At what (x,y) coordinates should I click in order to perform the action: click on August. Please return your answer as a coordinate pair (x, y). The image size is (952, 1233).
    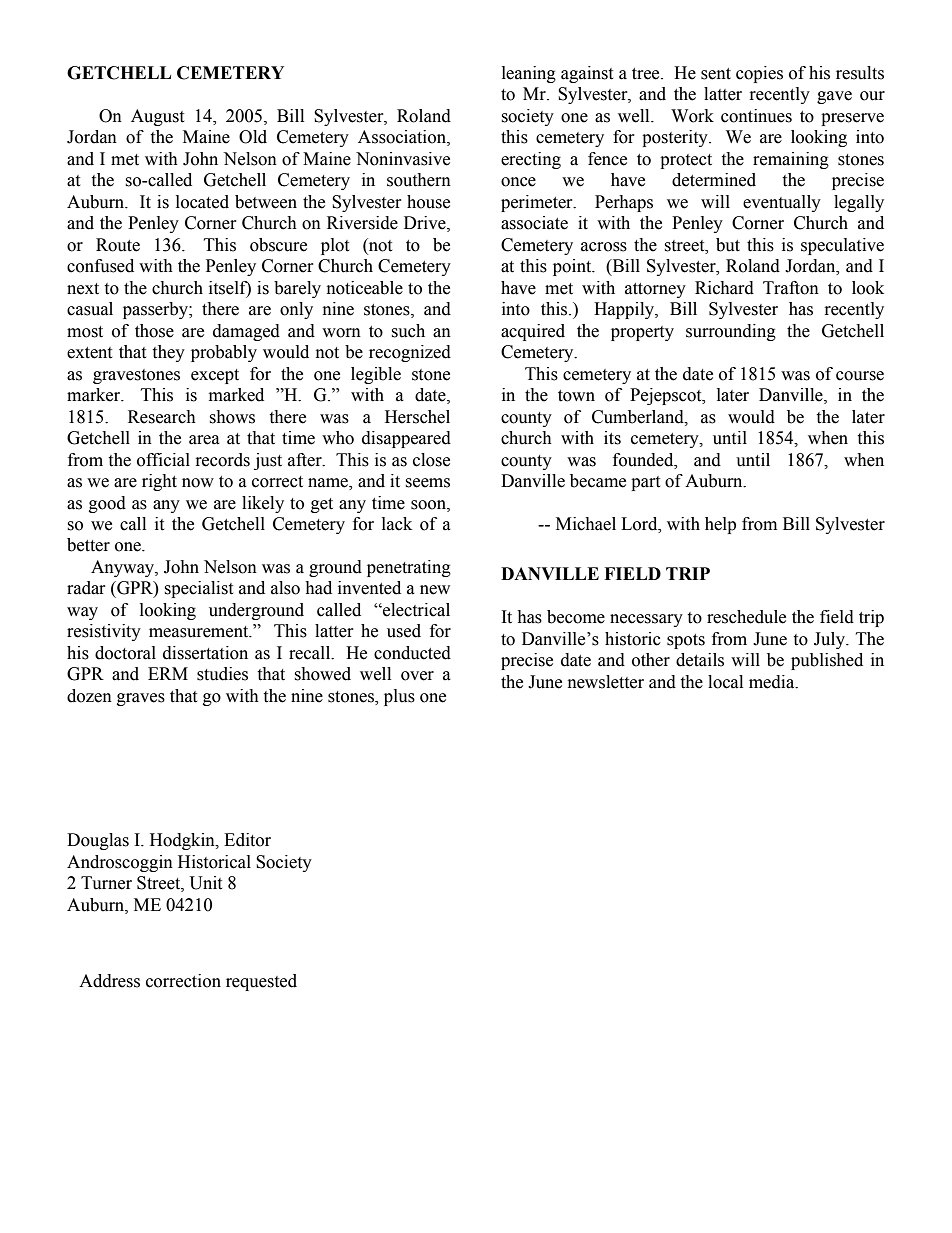
    Looking at the image, I should click on (157, 117).
